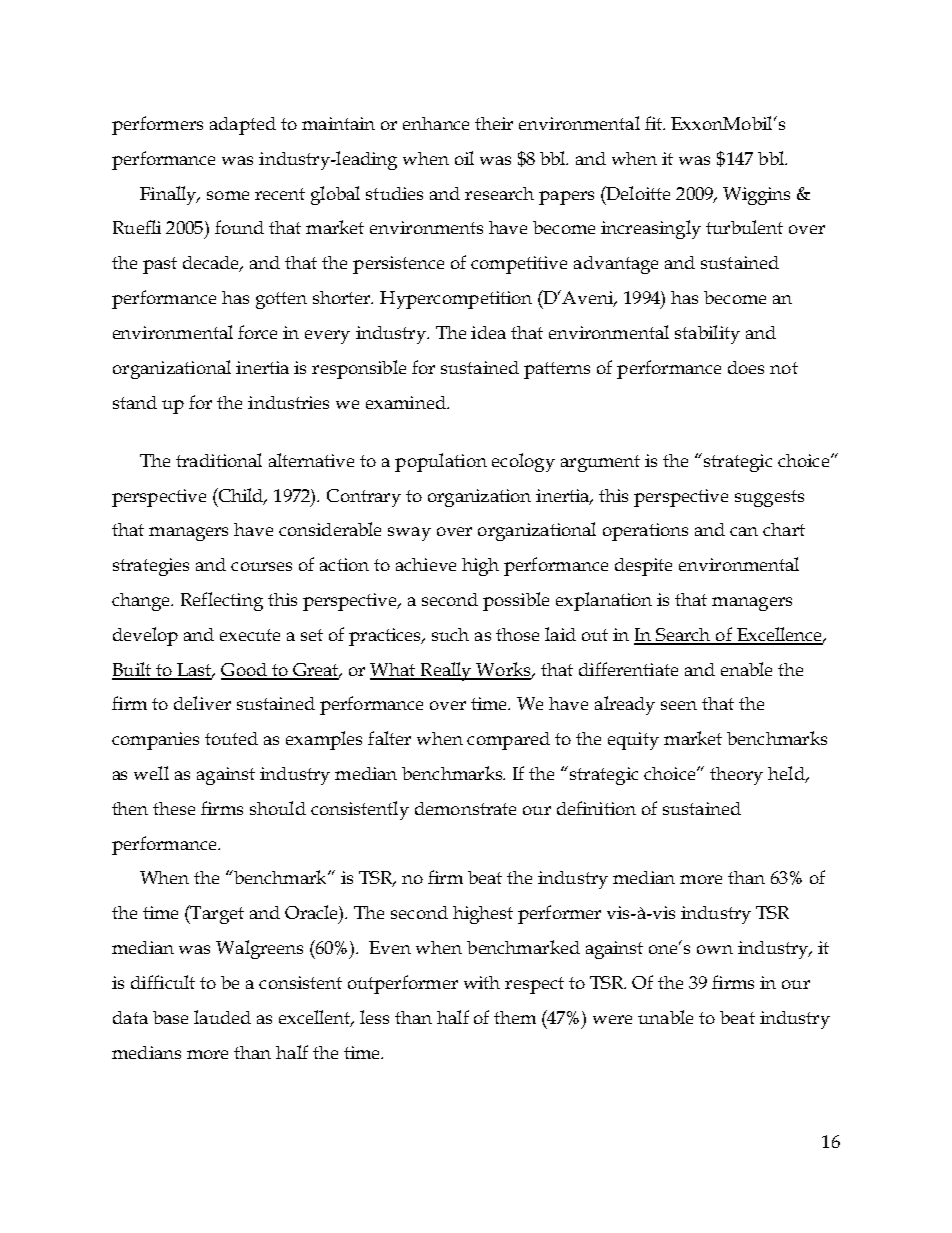  Describe the element at coordinates (243, 126) in the screenshot. I see `adapted` at that location.
